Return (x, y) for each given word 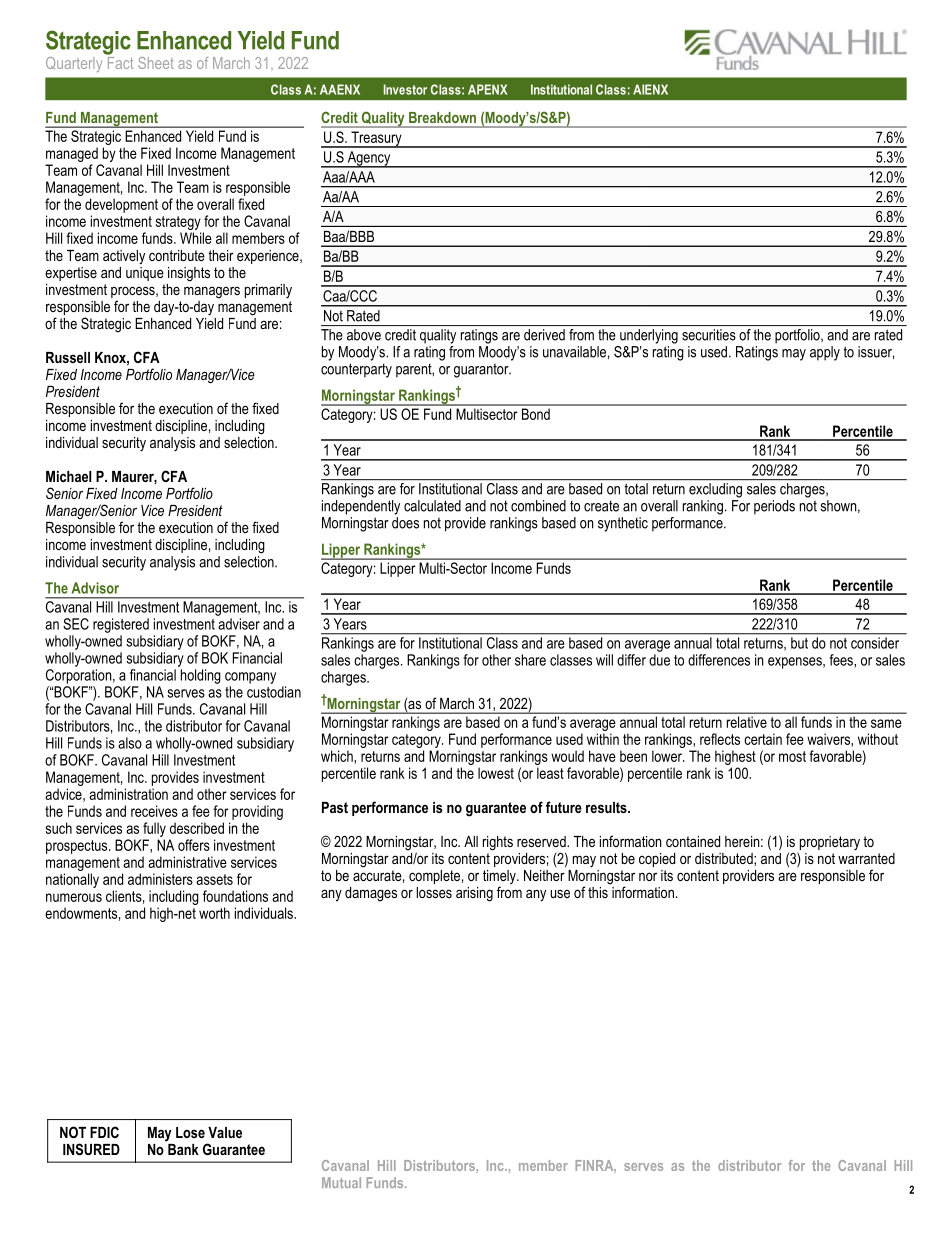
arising (474, 894)
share (530, 660)
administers (160, 879)
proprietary (828, 844)
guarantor (482, 370)
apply (825, 353)
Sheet (156, 63)
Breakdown (442, 117)
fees (842, 661)
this (599, 891)
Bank (182, 1148)
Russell (68, 357)
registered (121, 625)
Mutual (341, 1182)
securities (709, 335)
